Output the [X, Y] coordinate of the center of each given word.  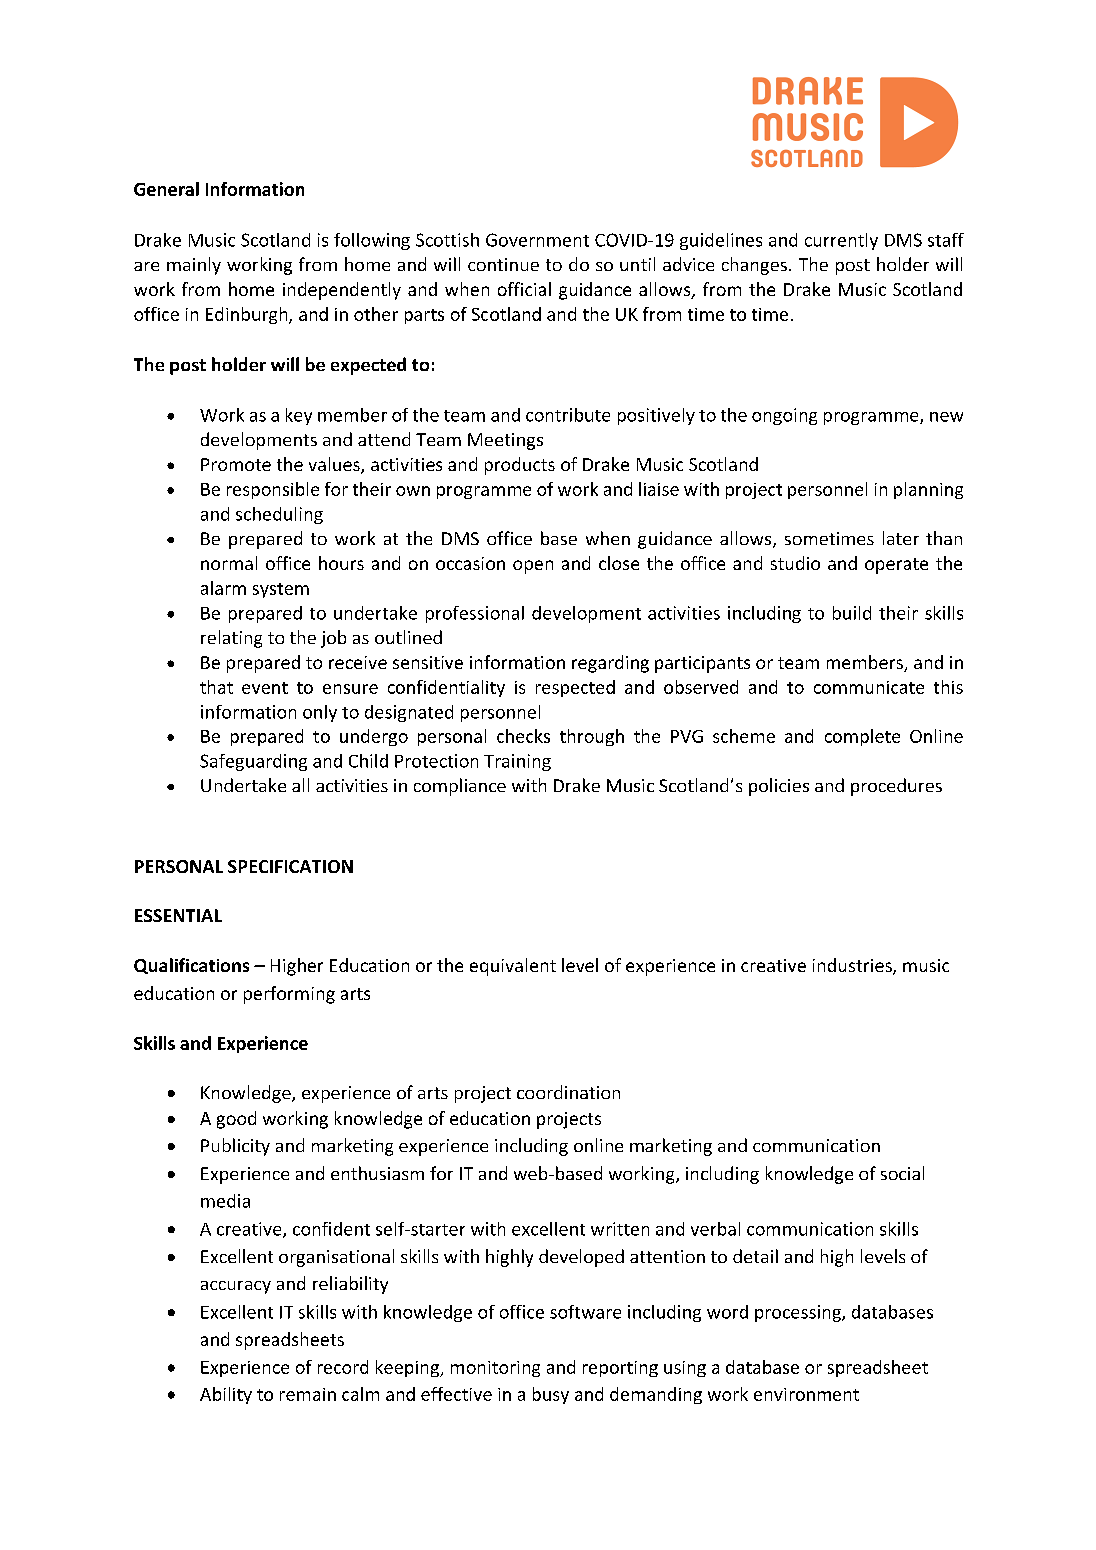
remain [308, 1394]
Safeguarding [253, 762]
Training [517, 762]
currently [841, 241]
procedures [896, 787]
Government [537, 240]
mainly [194, 266]
